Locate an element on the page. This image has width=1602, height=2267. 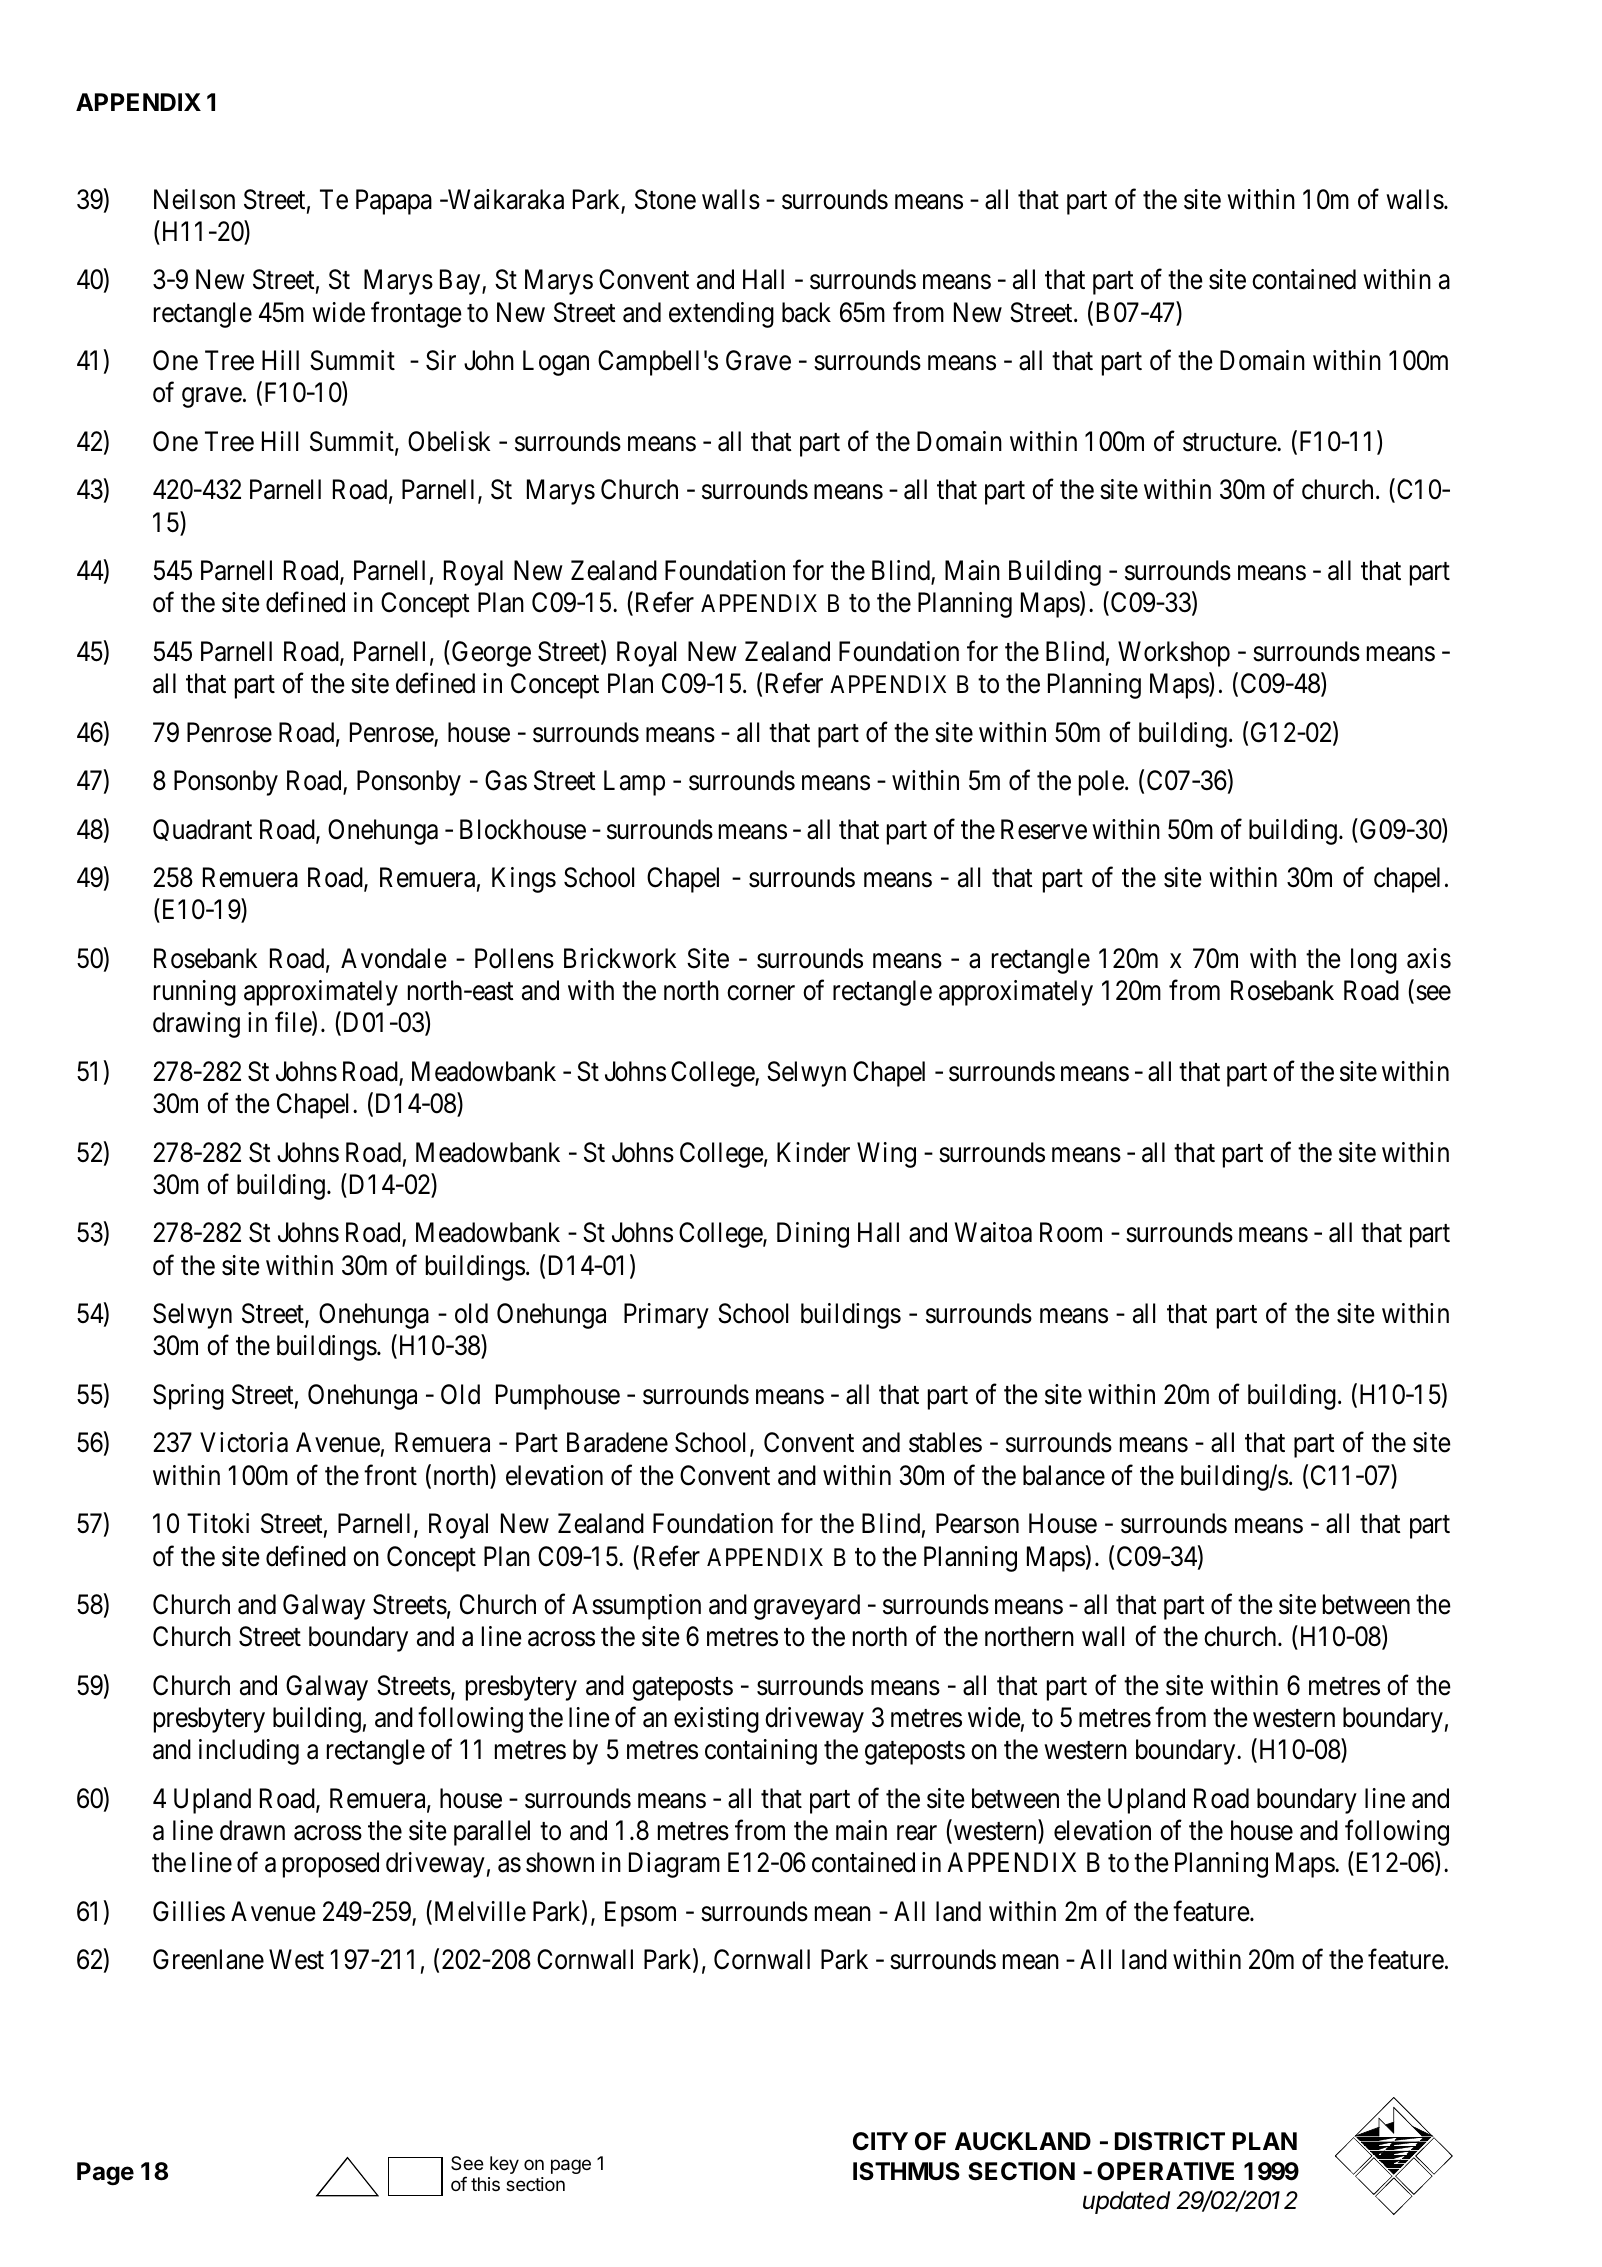
balance is located at coordinates (1064, 1475).
